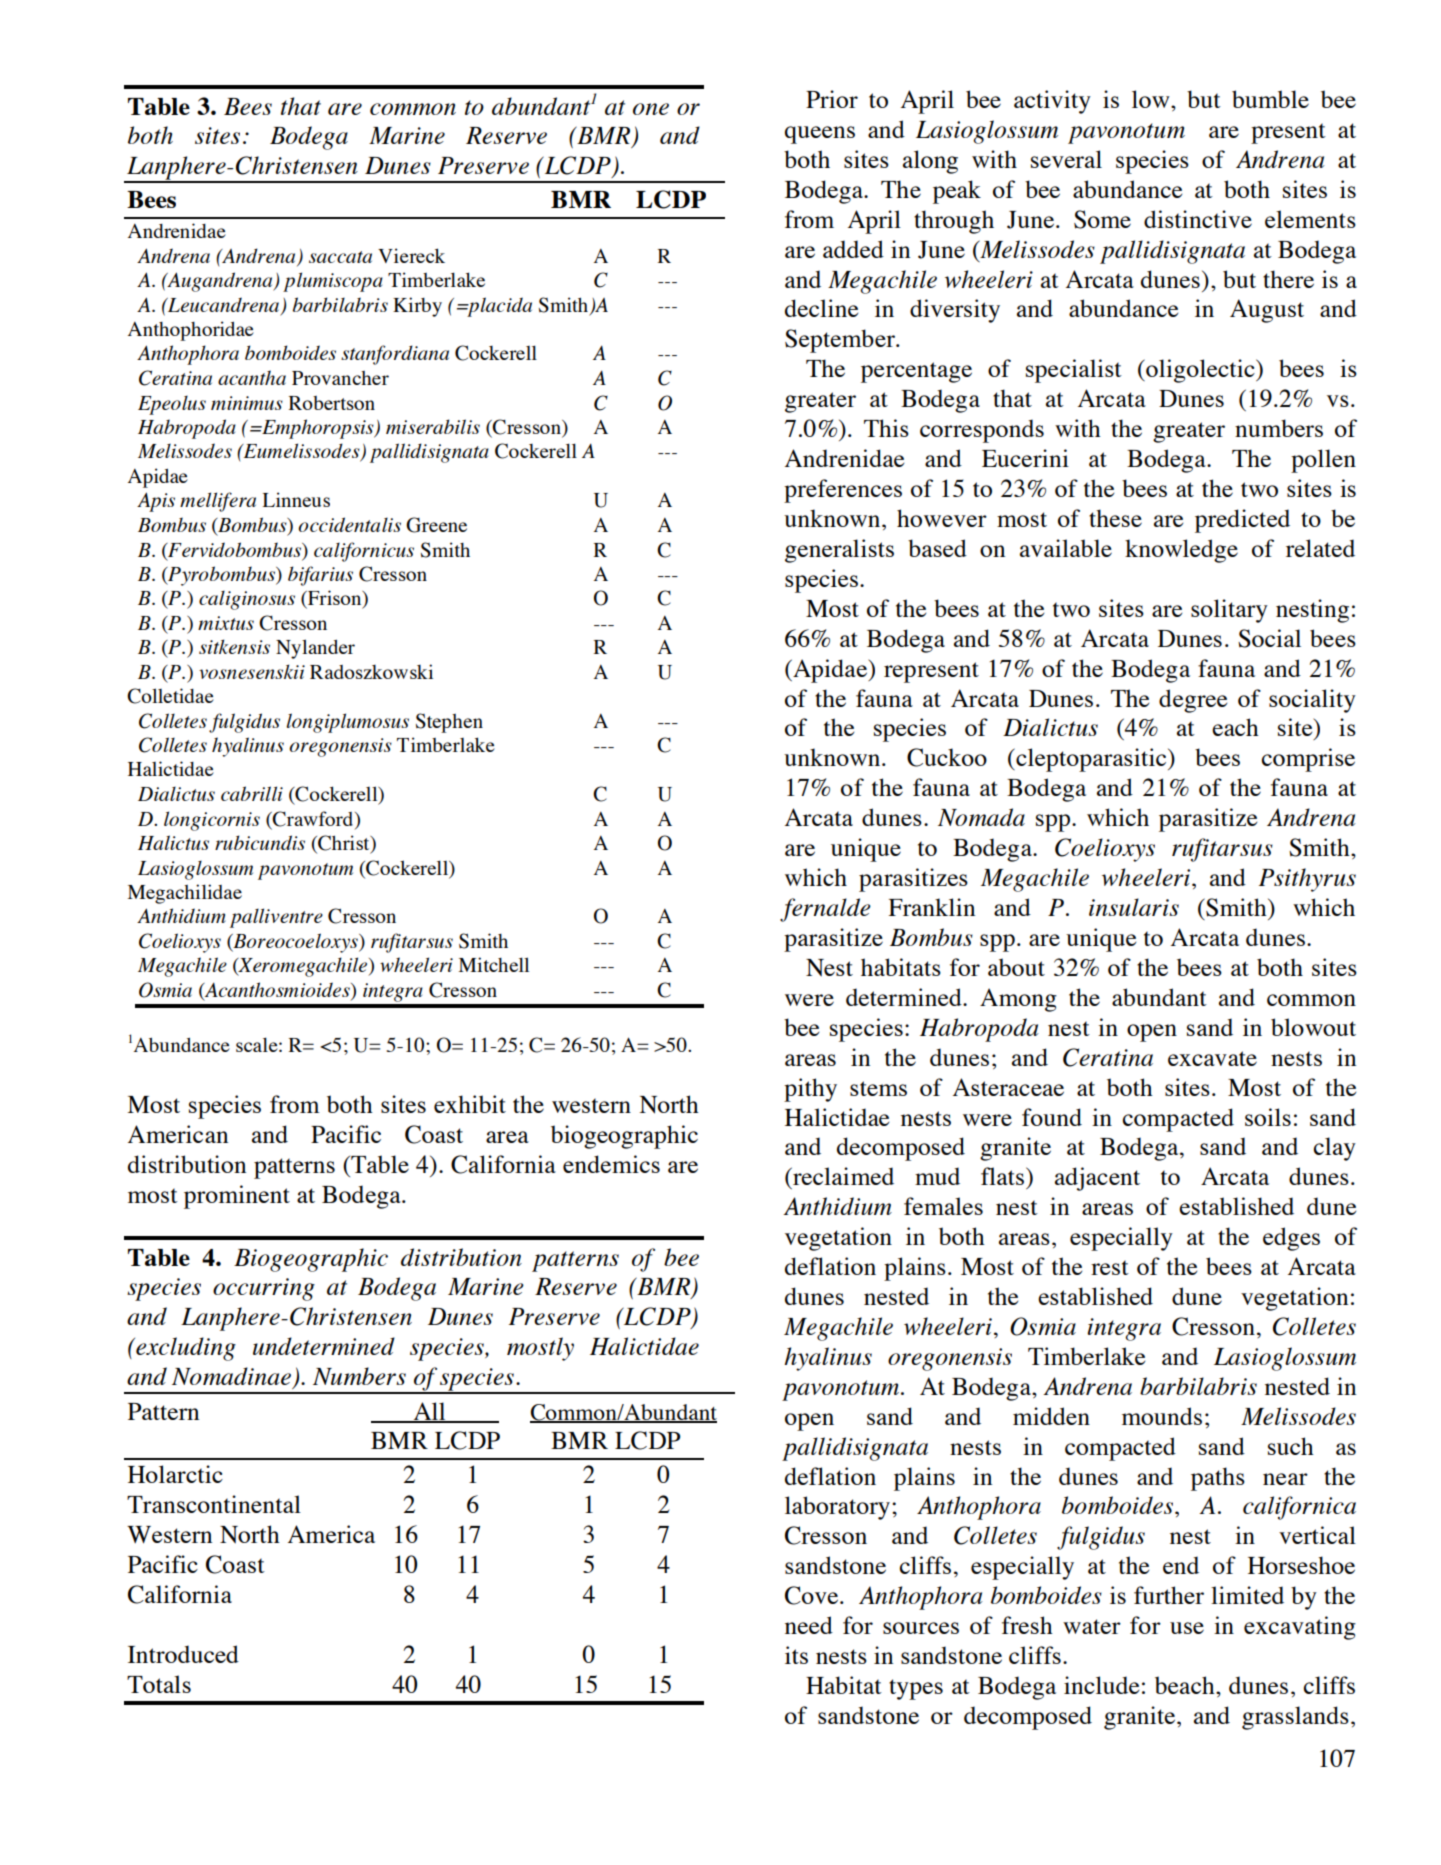  What do you see at coordinates (185, 894) in the document?
I see `Megachilidae` at bounding box center [185, 894].
